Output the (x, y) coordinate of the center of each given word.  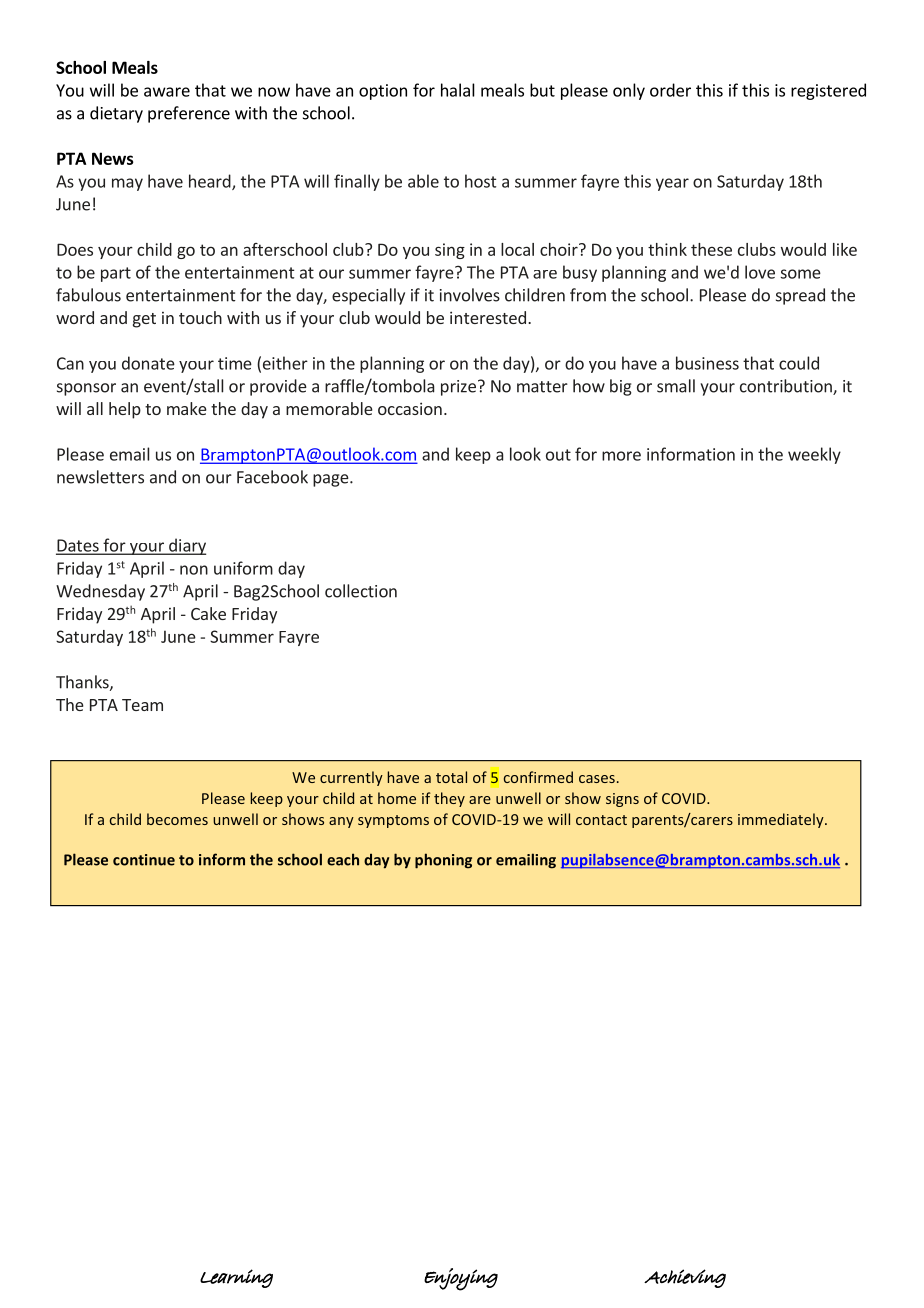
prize (458, 388)
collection (361, 591)
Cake (208, 613)
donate (148, 363)
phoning (443, 861)
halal (458, 90)
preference (189, 114)
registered (828, 91)
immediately (782, 820)
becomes (177, 819)
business (707, 363)
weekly (814, 455)
